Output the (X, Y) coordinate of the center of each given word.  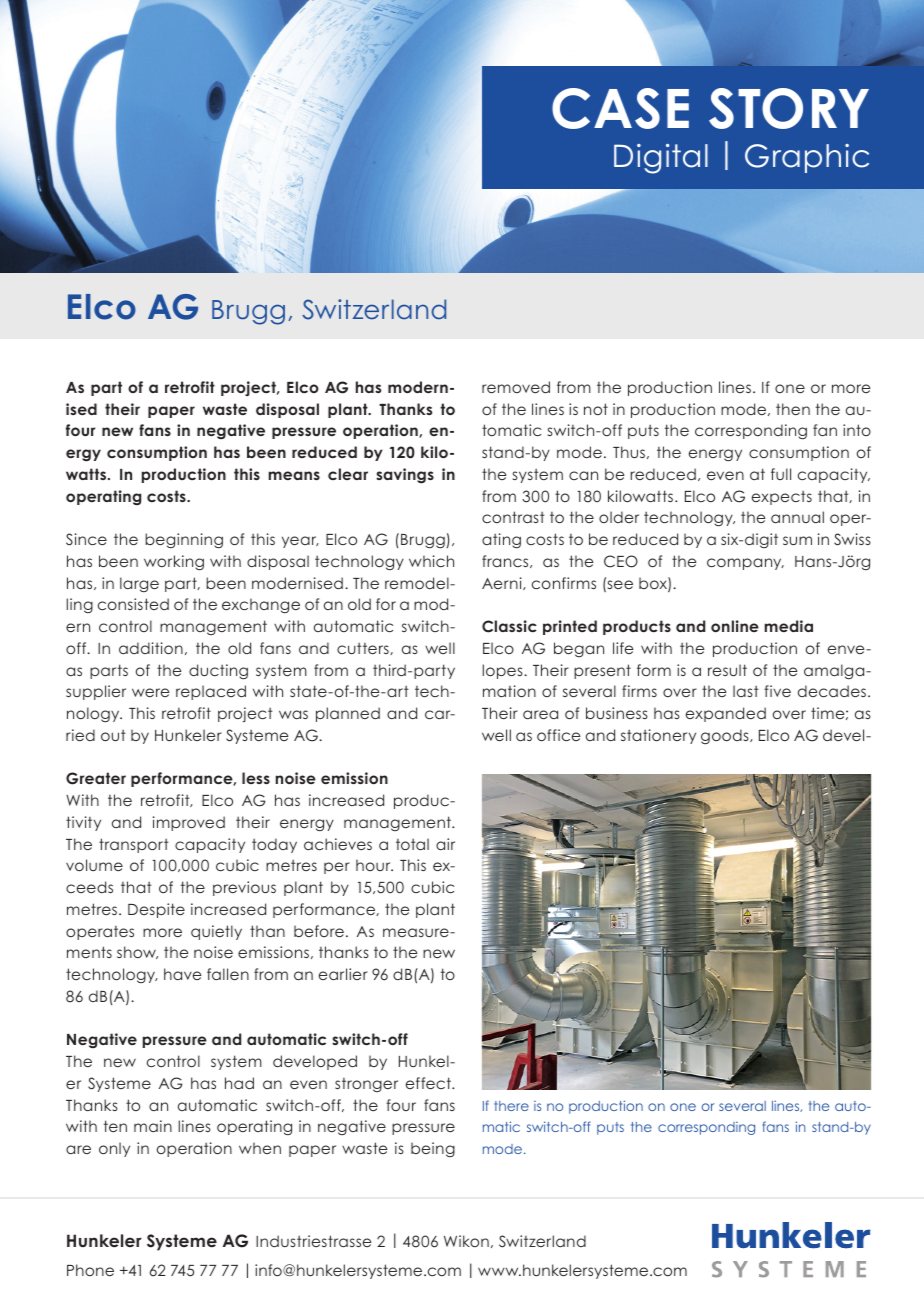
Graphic (807, 158)
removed (516, 387)
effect (429, 1083)
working (174, 562)
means (294, 475)
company (745, 564)
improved (189, 823)
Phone (90, 1270)
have (182, 974)
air (445, 844)
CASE (620, 108)
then (793, 409)
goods (726, 736)
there (511, 1106)
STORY (789, 108)
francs (506, 561)
